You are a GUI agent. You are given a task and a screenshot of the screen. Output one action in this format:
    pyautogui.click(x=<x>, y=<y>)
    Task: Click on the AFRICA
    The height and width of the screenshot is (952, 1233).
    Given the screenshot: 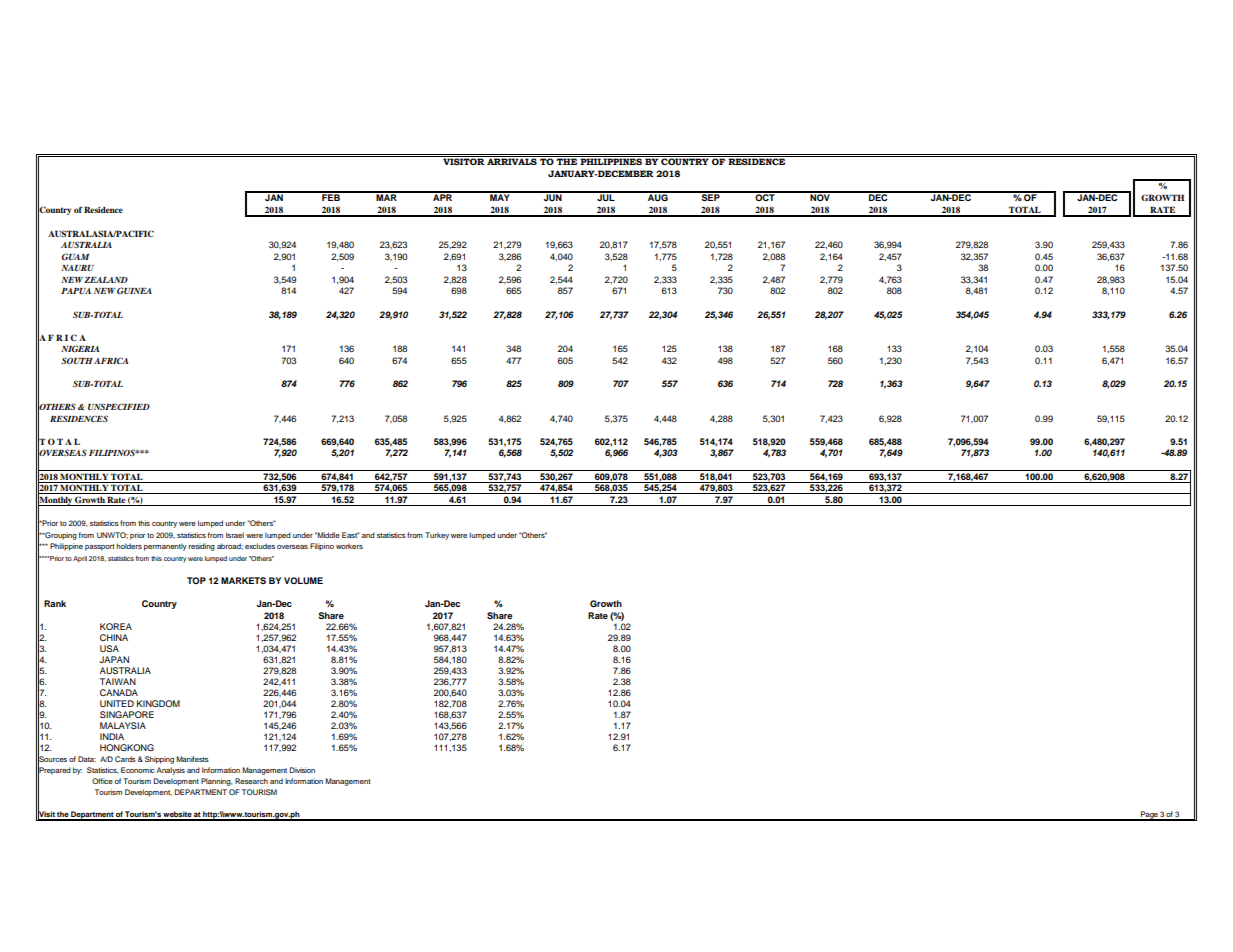 What is the action you would take?
    pyautogui.click(x=111, y=360)
